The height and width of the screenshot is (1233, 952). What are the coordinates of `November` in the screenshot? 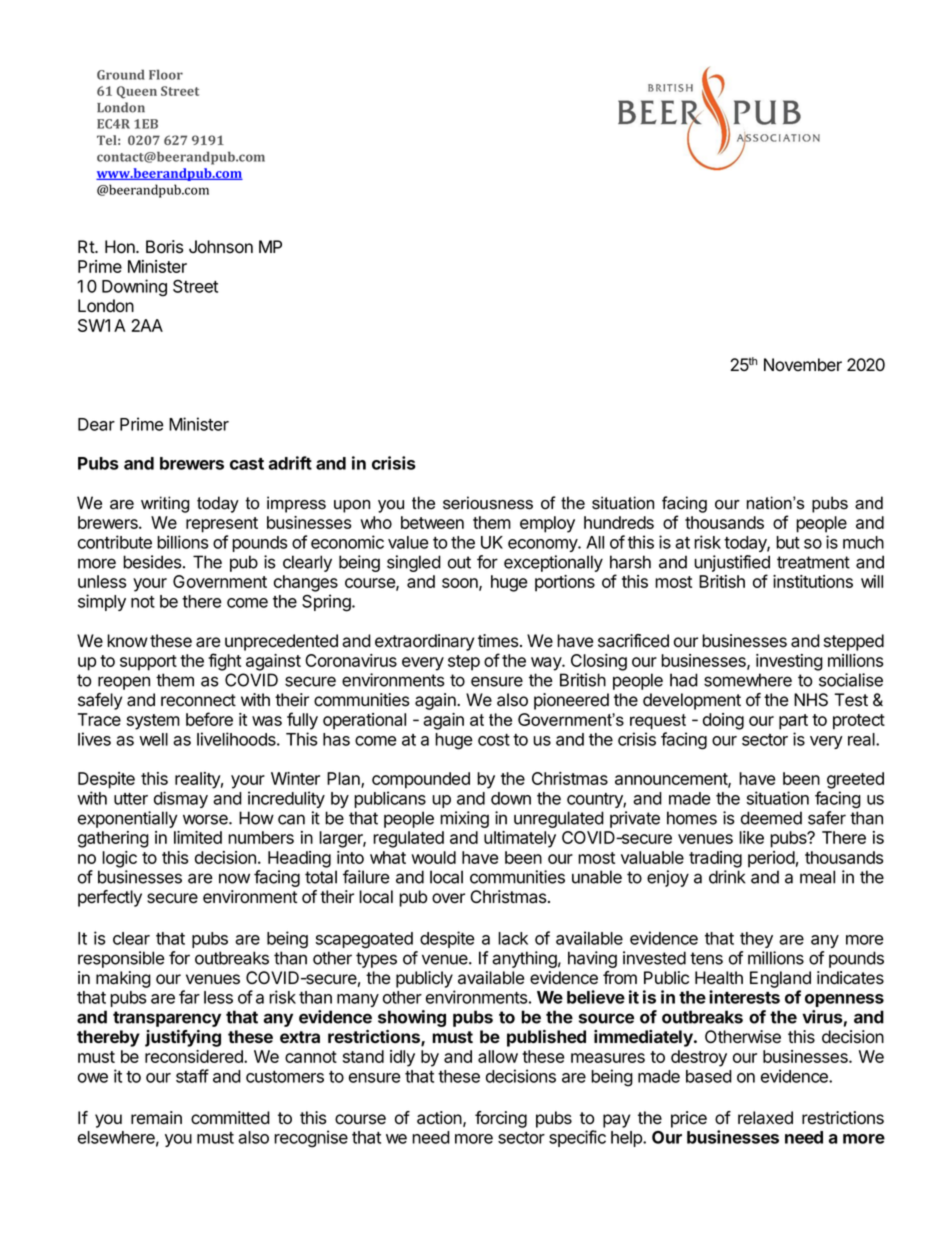 It's located at (803, 365).
